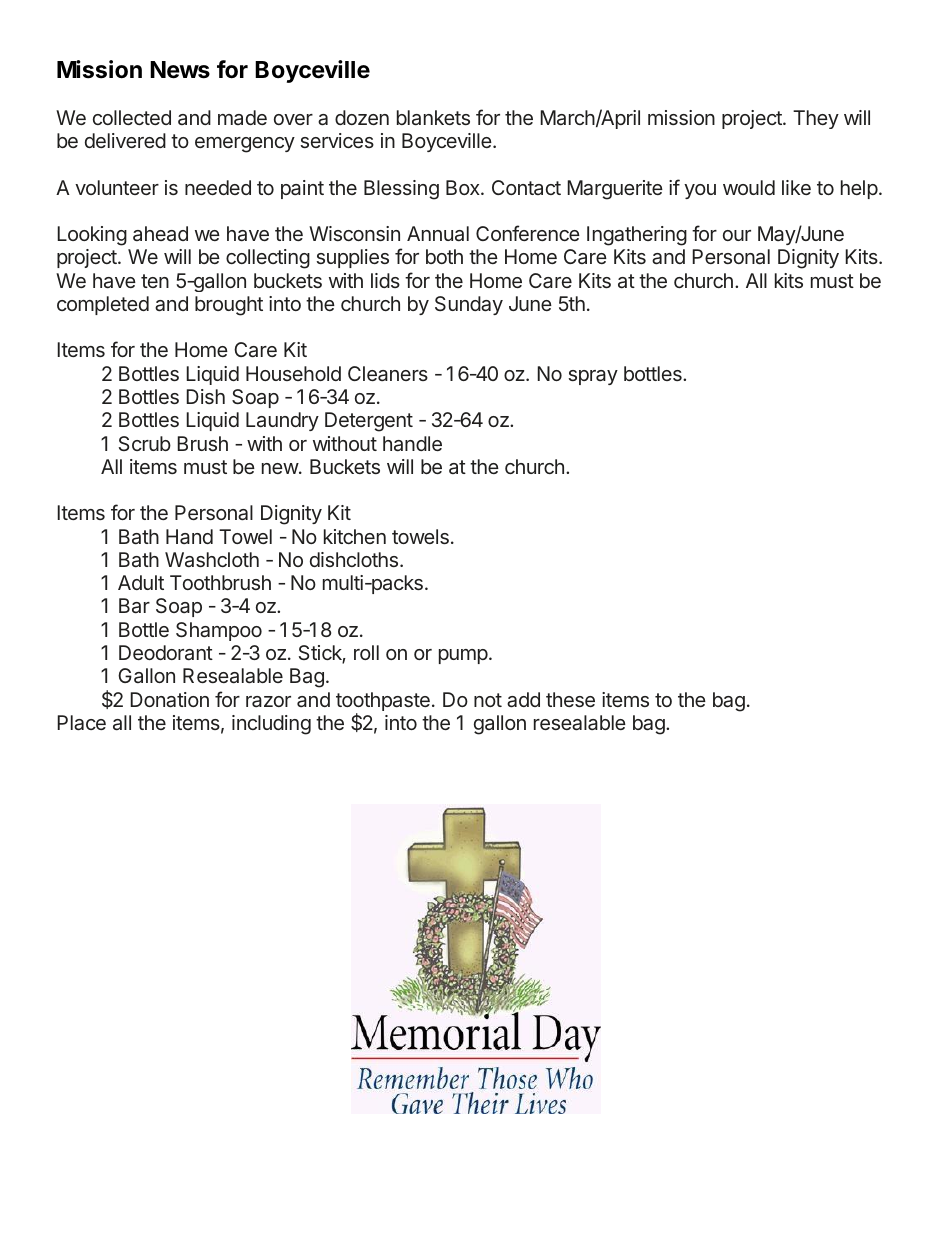 This screenshot has height=1233, width=952. Describe the element at coordinates (433, 117) in the screenshot. I see `blankets` at that location.
